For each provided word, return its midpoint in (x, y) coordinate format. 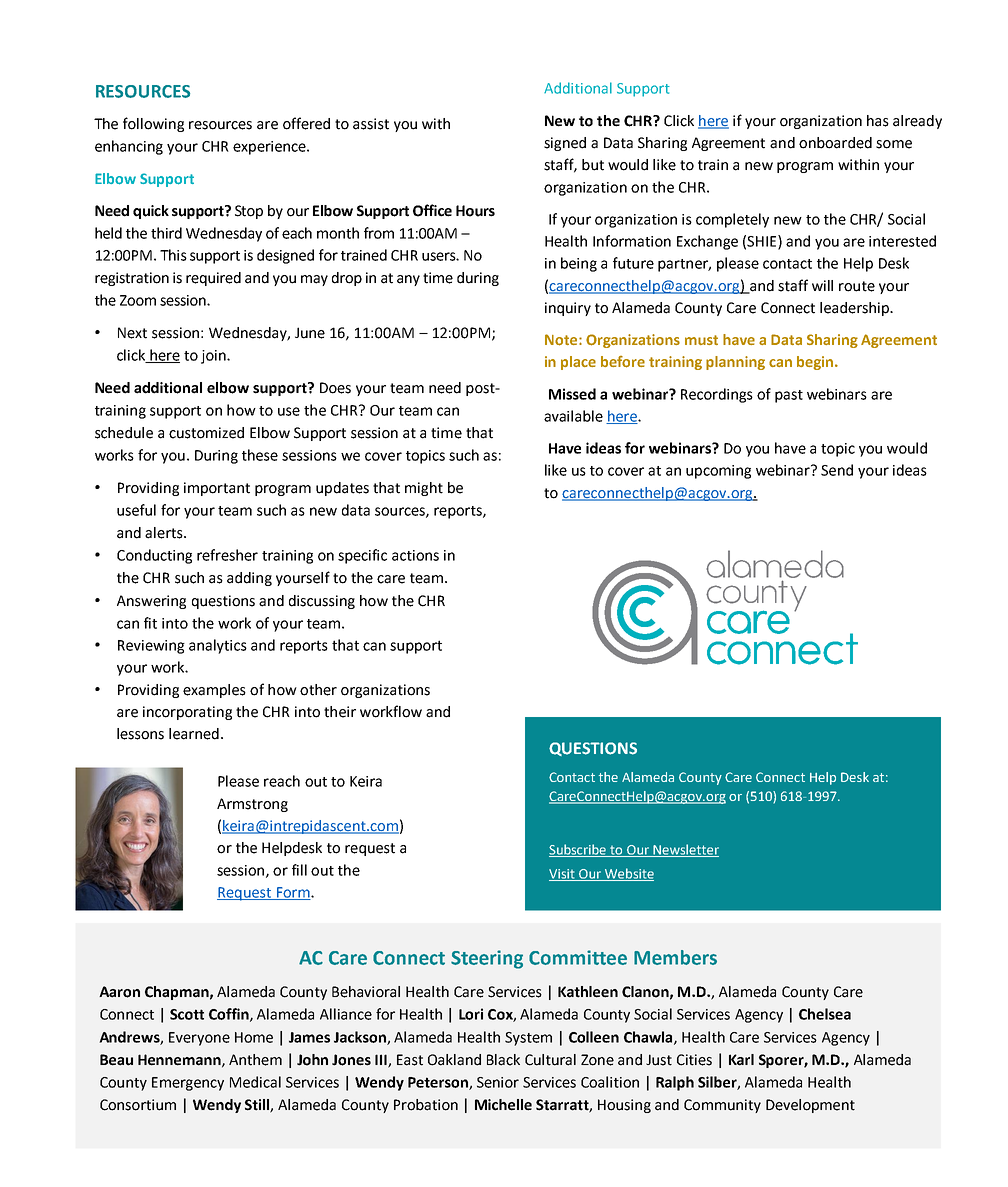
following (153, 124)
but (593, 165)
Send (837, 470)
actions (415, 555)
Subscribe (579, 850)
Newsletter (685, 850)
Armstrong (252, 805)
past (789, 396)
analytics (218, 646)
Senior (498, 1082)
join (214, 357)
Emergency (188, 1084)
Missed (572, 394)
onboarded (835, 143)
